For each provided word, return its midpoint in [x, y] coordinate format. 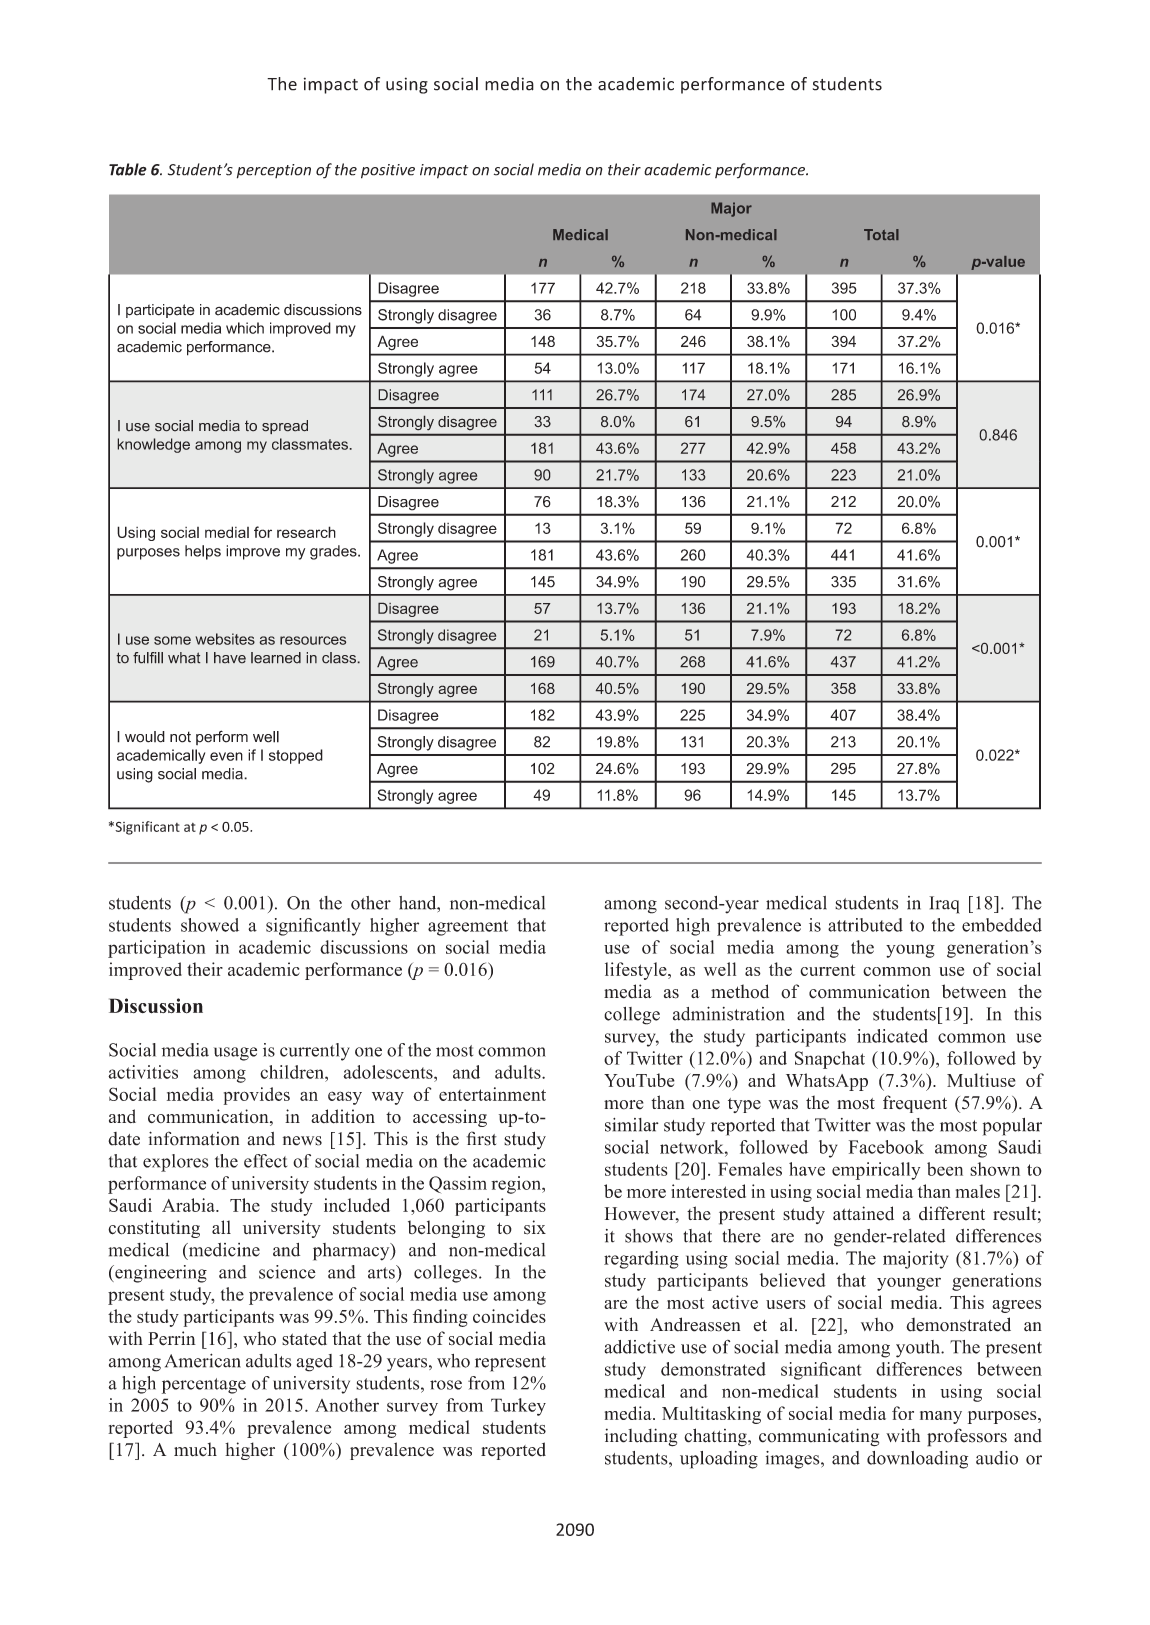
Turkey [518, 1407]
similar [632, 1125]
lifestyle [637, 971]
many [941, 1417]
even [226, 756]
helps [203, 552]
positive [388, 171]
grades [334, 552]
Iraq [944, 905]
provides [257, 1096]
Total [881, 234]
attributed [865, 925]
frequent [915, 1104]
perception [274, 171]
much [195, 1449]
